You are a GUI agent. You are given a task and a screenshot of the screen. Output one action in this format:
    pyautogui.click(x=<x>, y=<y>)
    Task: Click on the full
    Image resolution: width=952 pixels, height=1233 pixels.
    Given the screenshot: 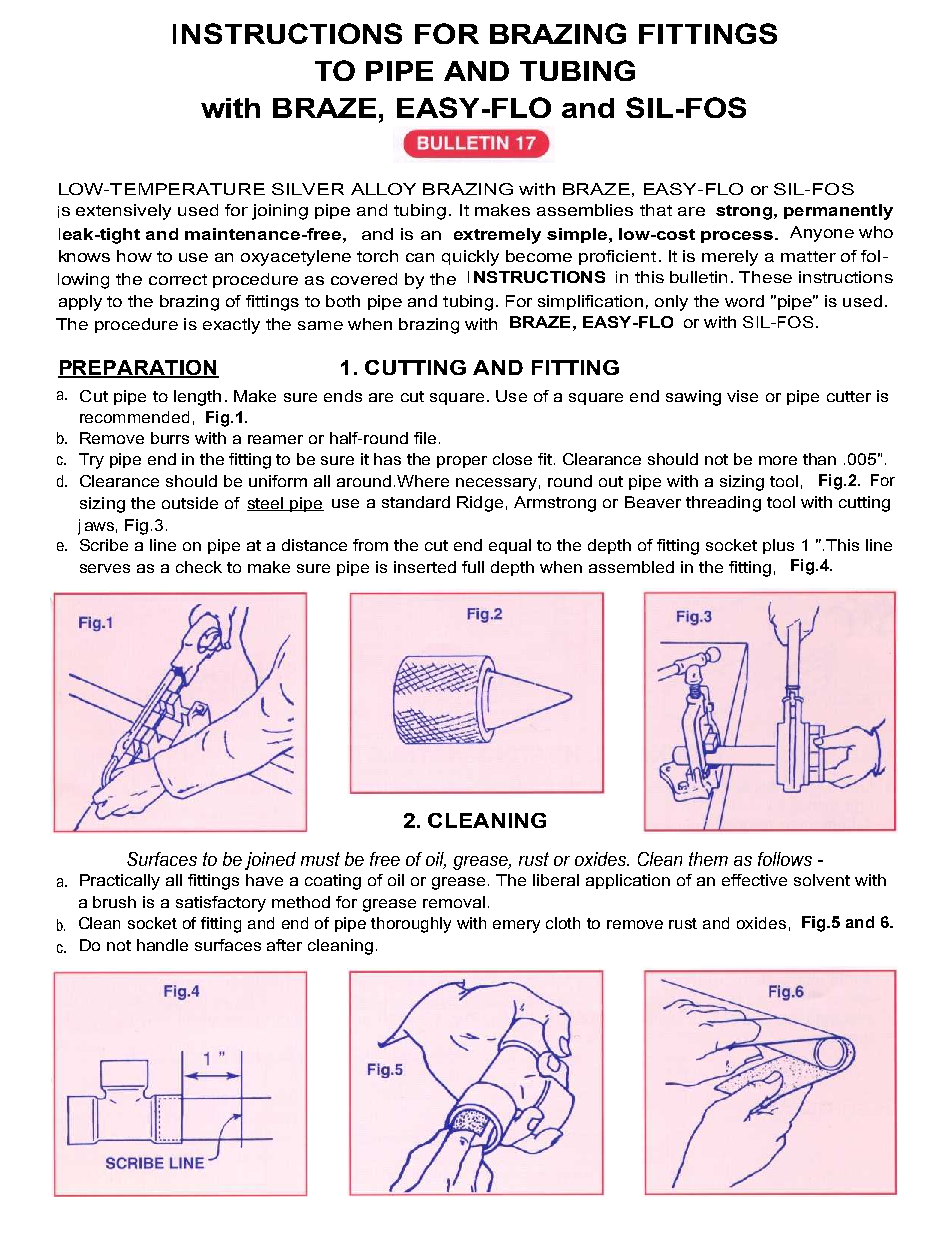 What is the action you would take?
    pyautogui.click(x=473, y=567)
